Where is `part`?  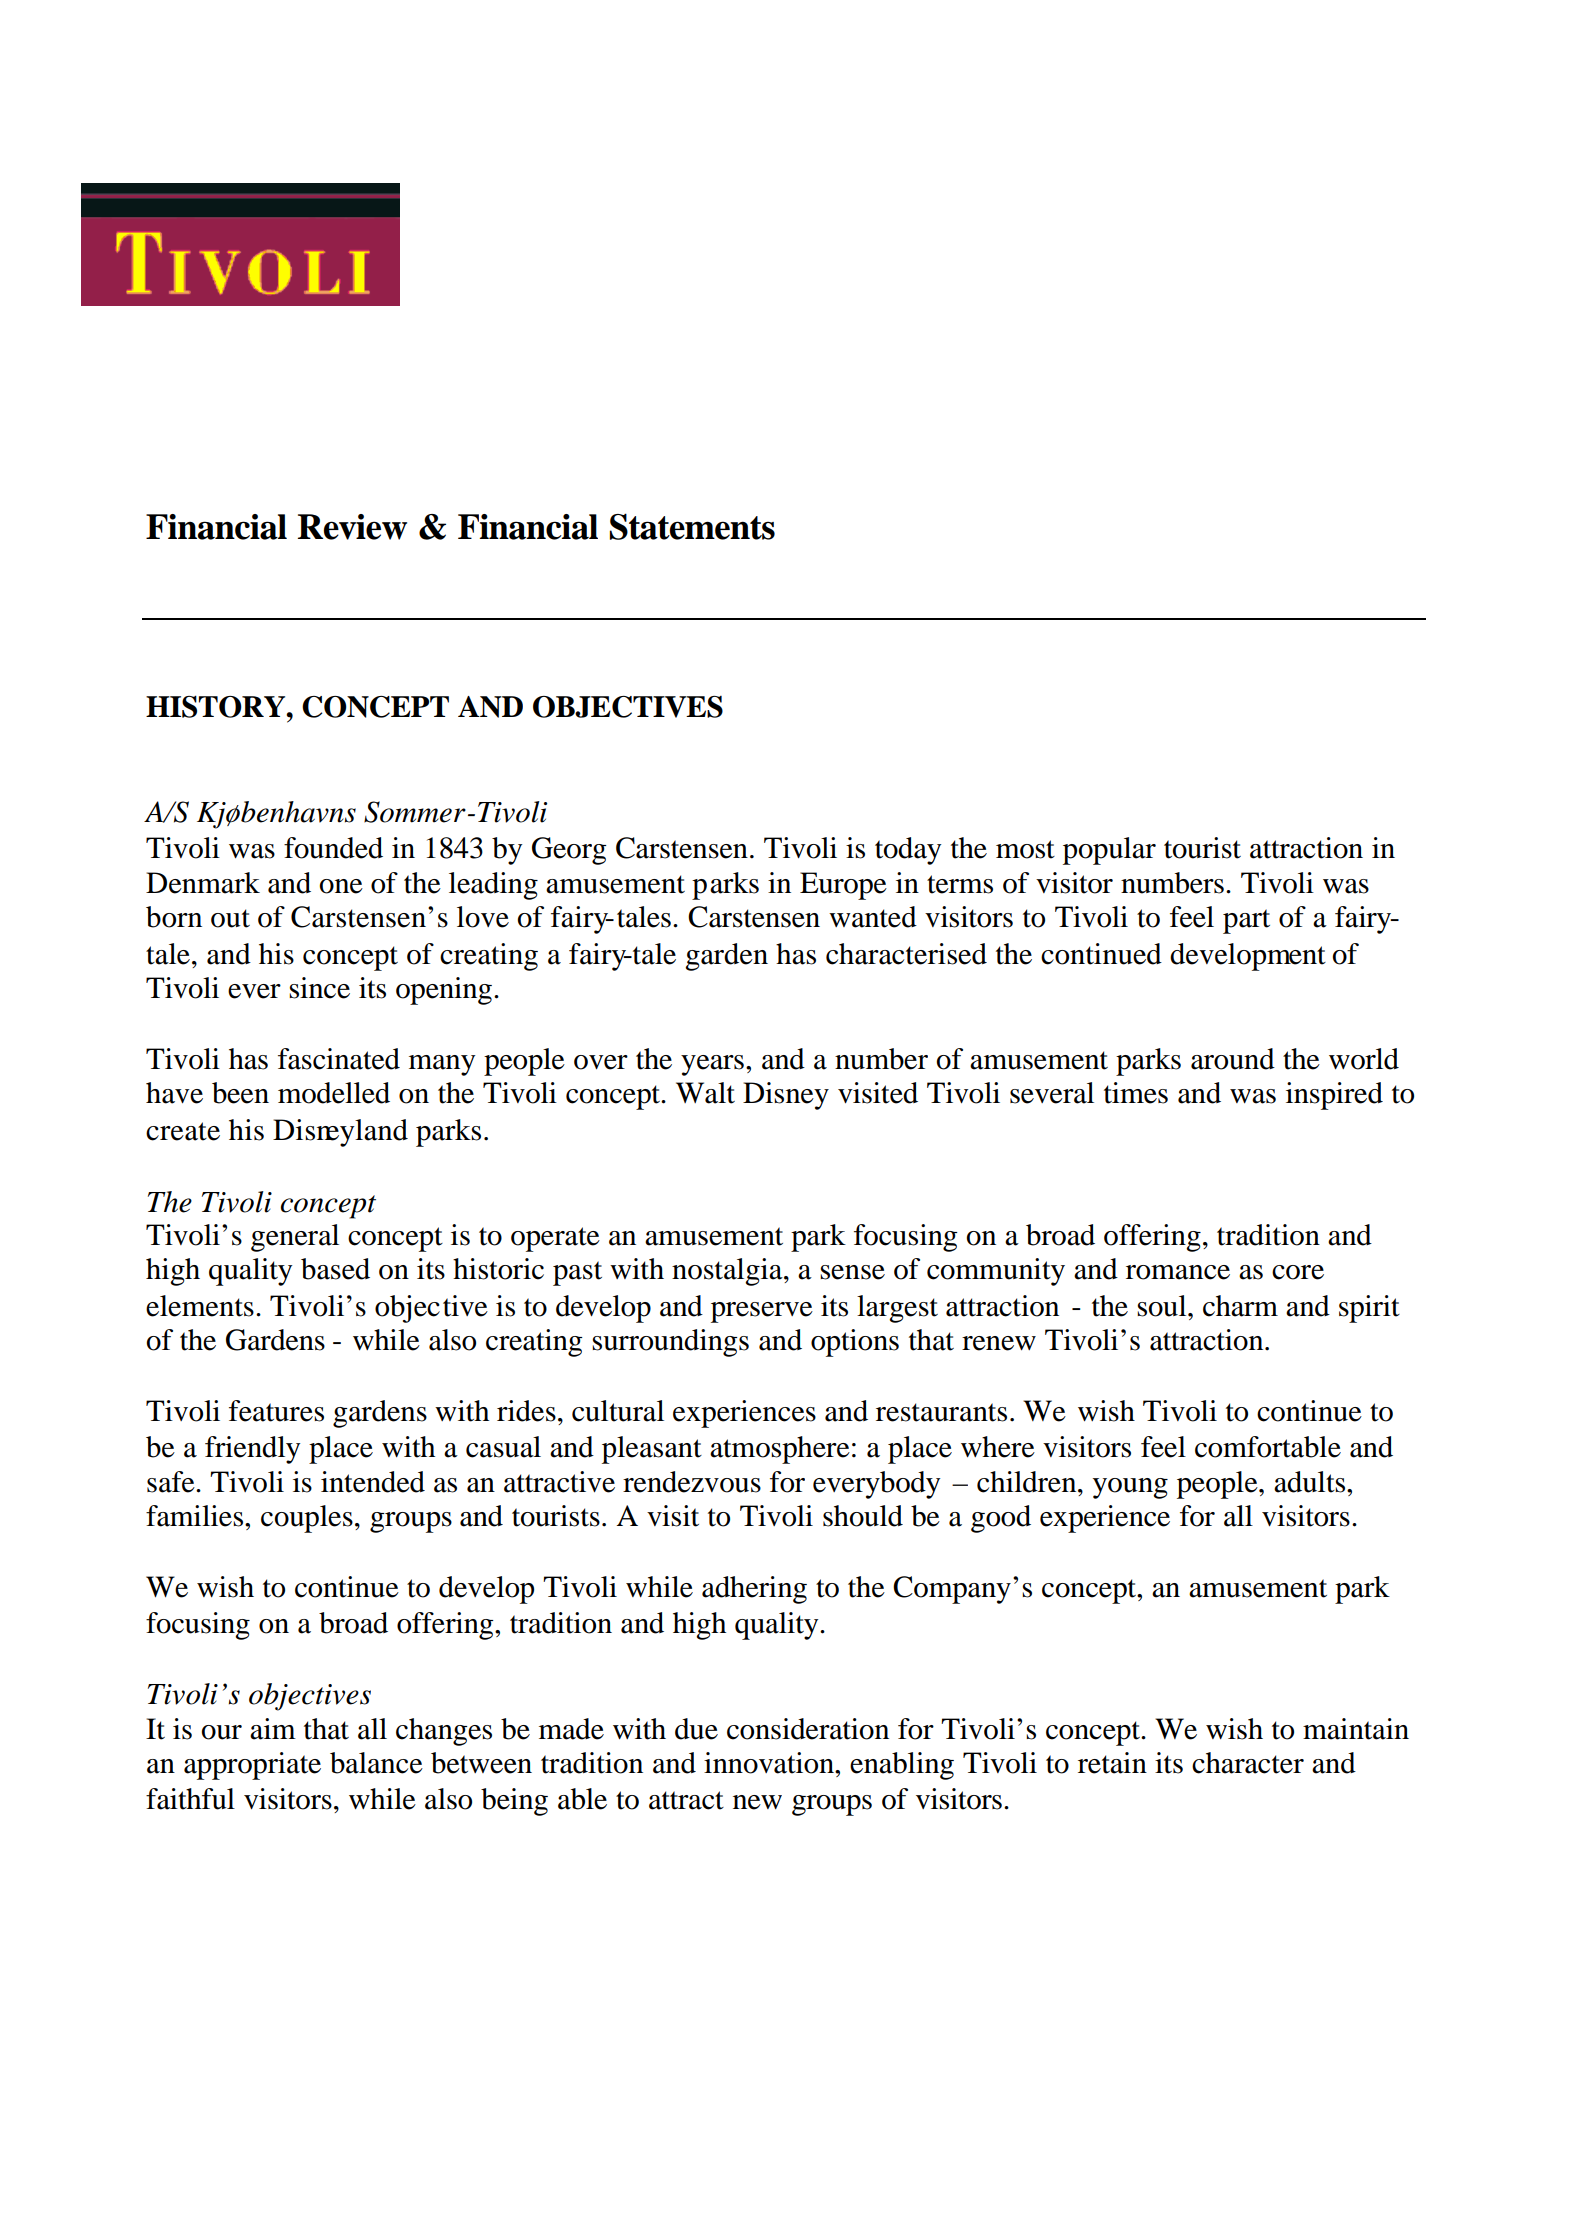 part is located at coordinates (1246, 921).
